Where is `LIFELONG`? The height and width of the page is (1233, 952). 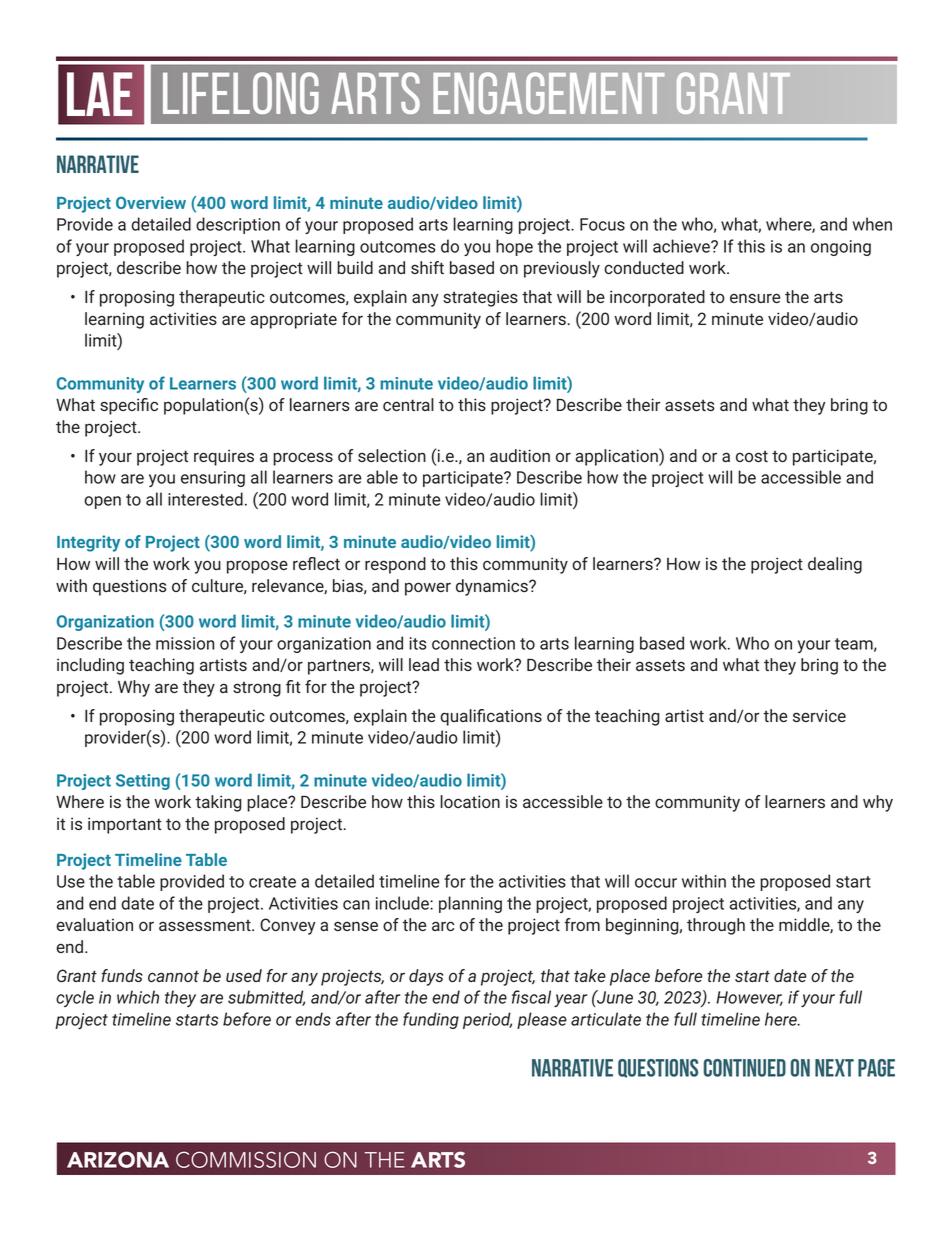 LIFELONG is located at coordinates (241, 93).
